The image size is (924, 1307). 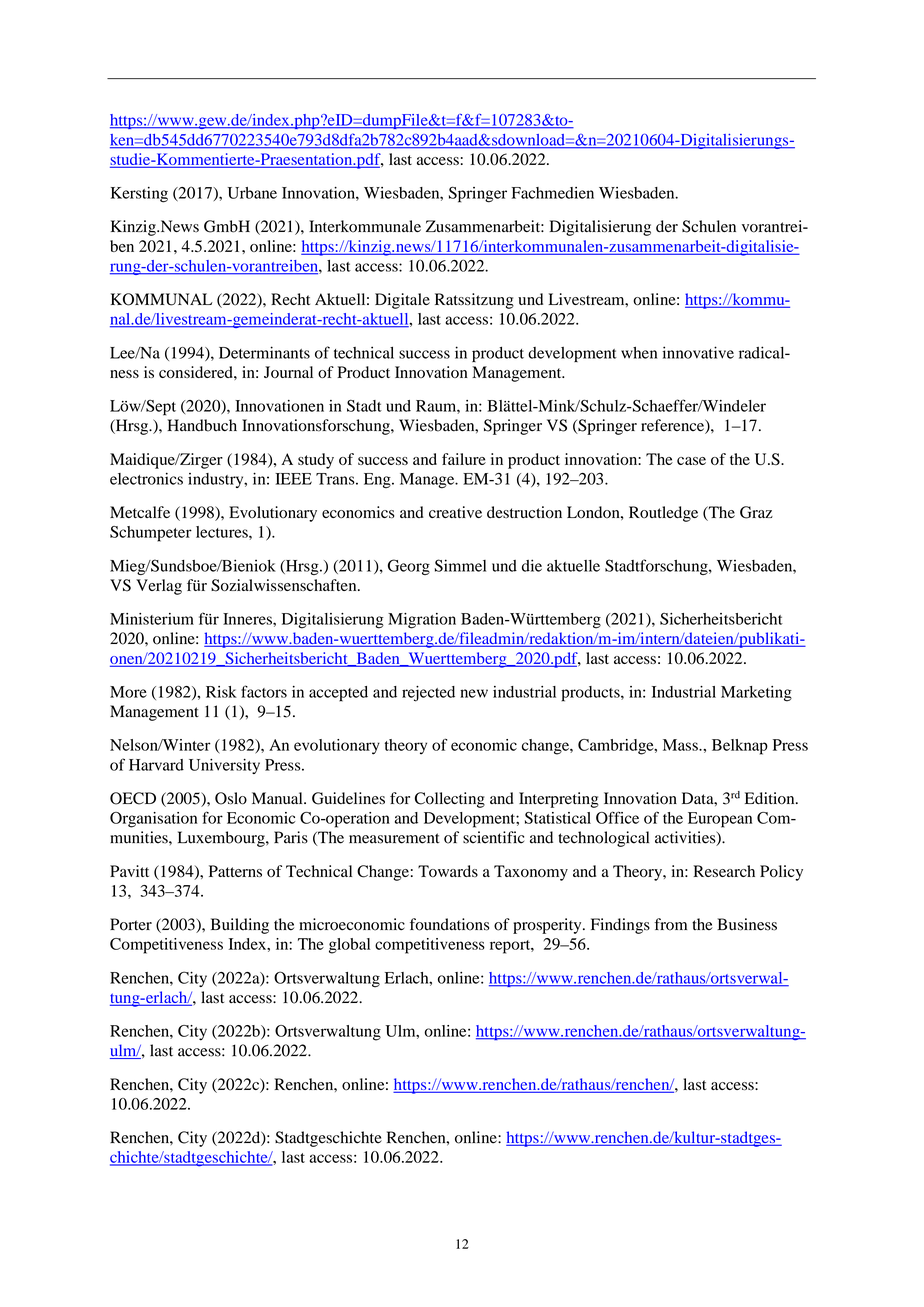 What do you see at coordinates (691, 461) in the screenshot?
I see `case` at bounding box center [691, 461].
